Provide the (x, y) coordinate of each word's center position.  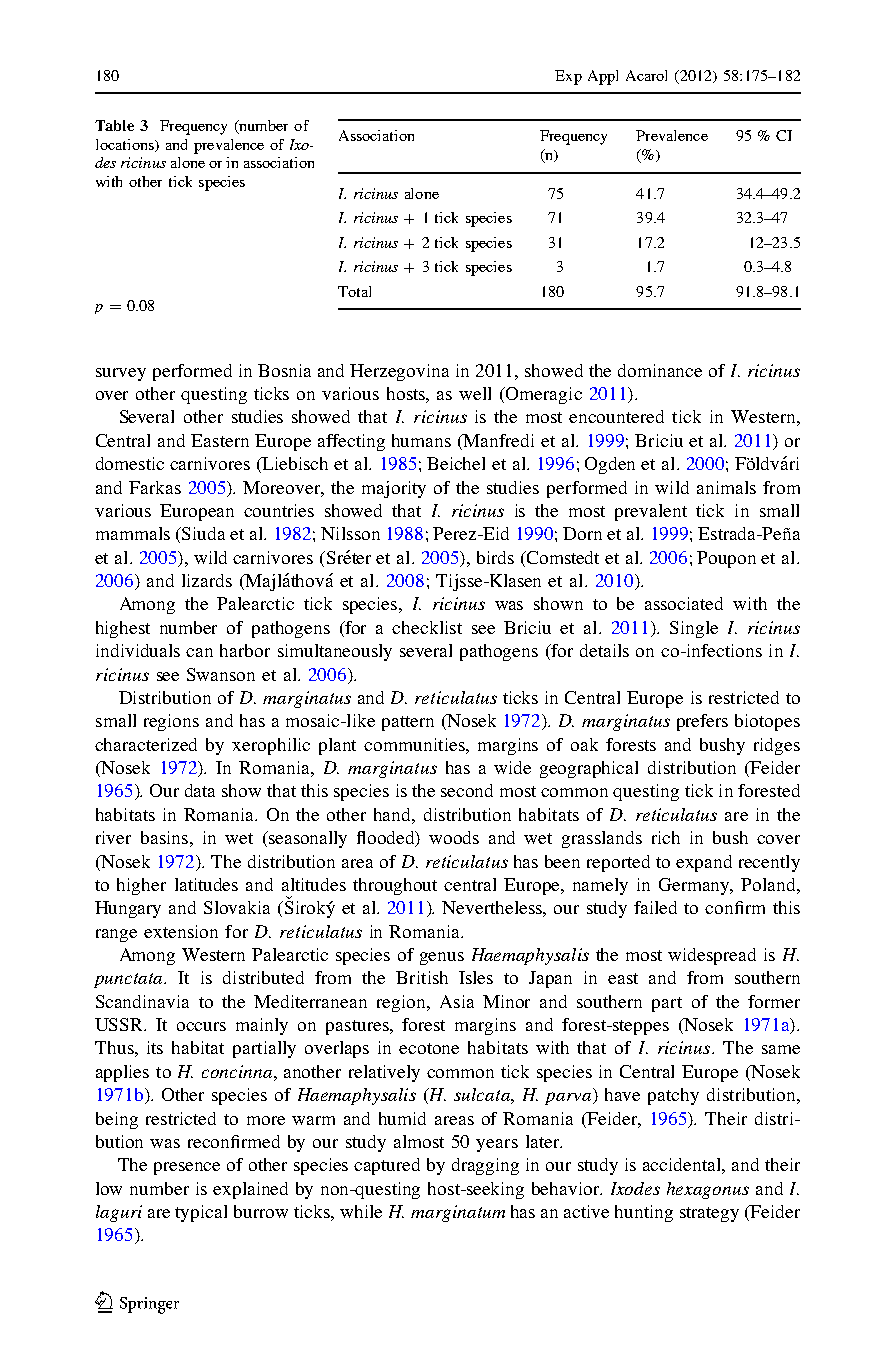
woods (454, 837)
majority (394, 489)
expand (704, 863)
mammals (133, 533)
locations (126, 145)
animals (726, 487)
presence (187, 1168)
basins (164, 837)
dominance (660, 370)
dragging (485, 1166)
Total (354, 291)
